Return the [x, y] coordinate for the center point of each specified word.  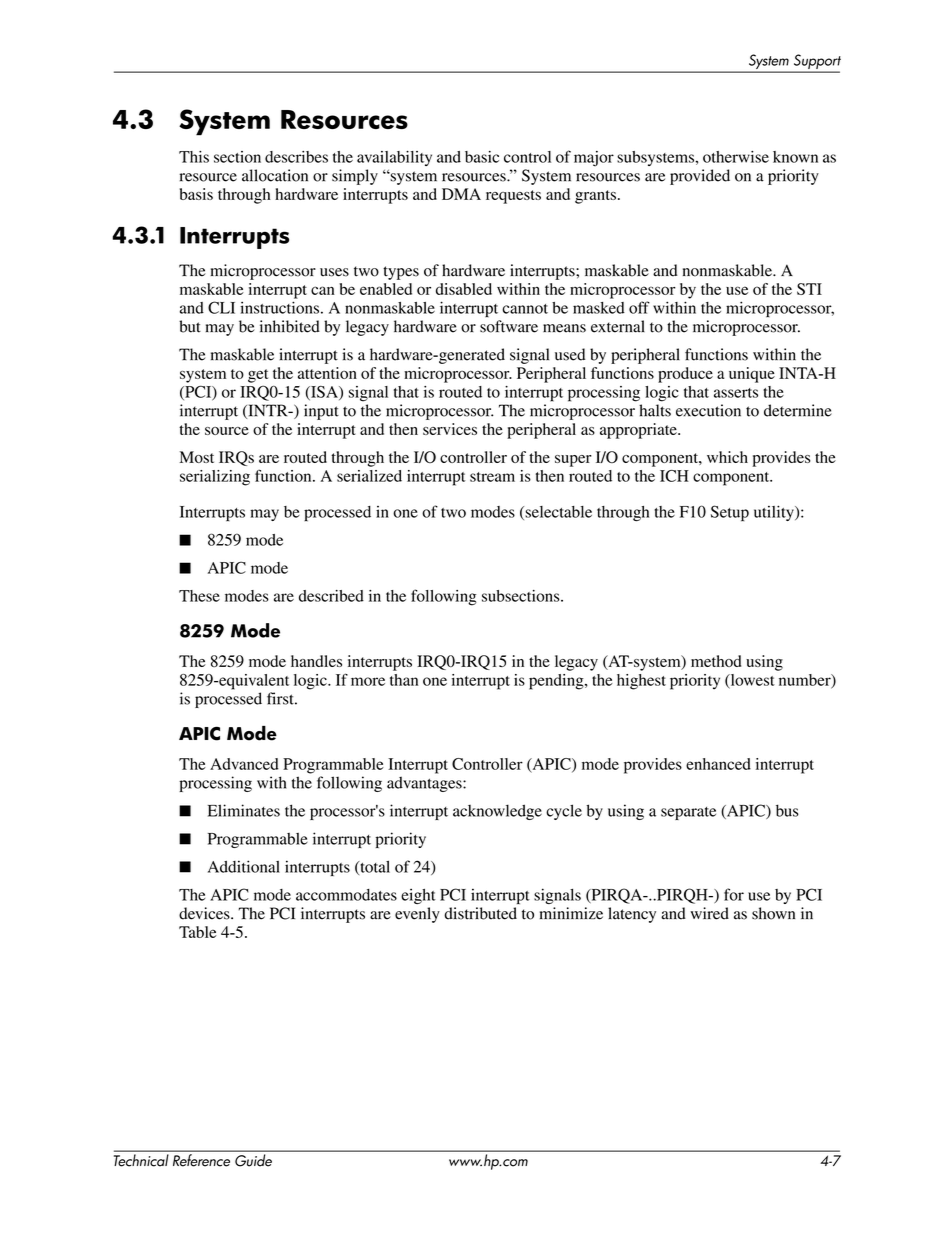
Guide [253, 1160]
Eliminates [244, 810]
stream [492, 477]
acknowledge [497, 812]
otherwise [736, 157]
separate [688, 813]
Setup [730, 513]
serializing [215, 478]
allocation [275, 175]
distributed [480, 913]
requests [513, 197]
